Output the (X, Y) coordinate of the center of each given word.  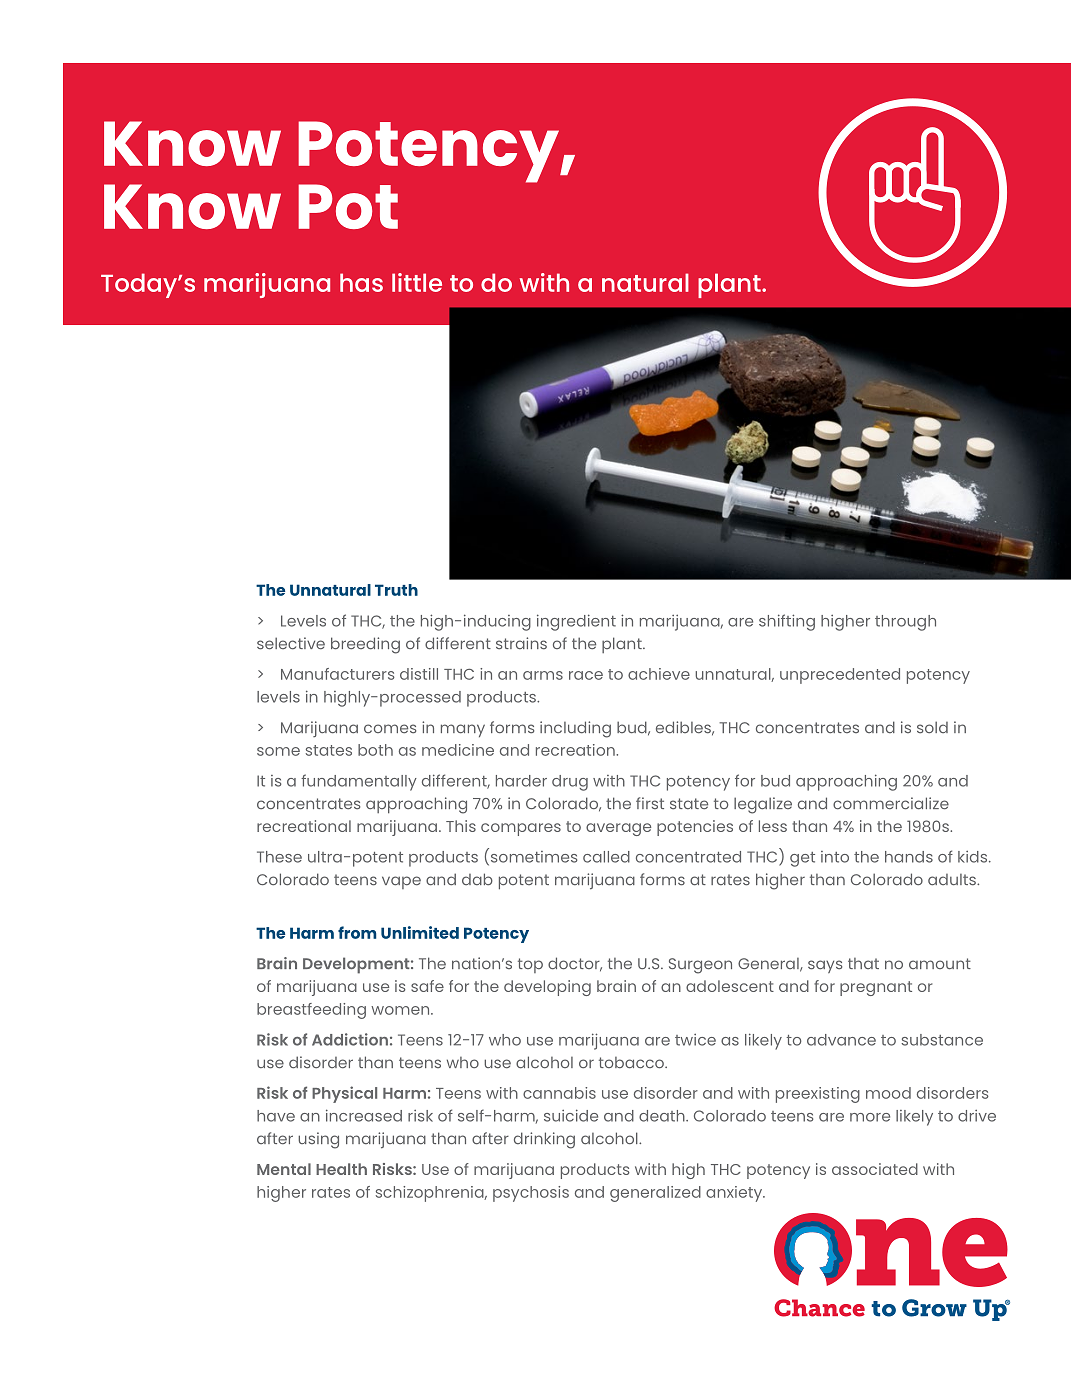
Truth (396, 590)
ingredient (576, 622)
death (663, 1116)
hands (909, 857)
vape (401, 882)
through (905, 623)
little (417, 282)
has (361, 282)
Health (341, 1169)
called (606, 857)
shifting (787, 622)
